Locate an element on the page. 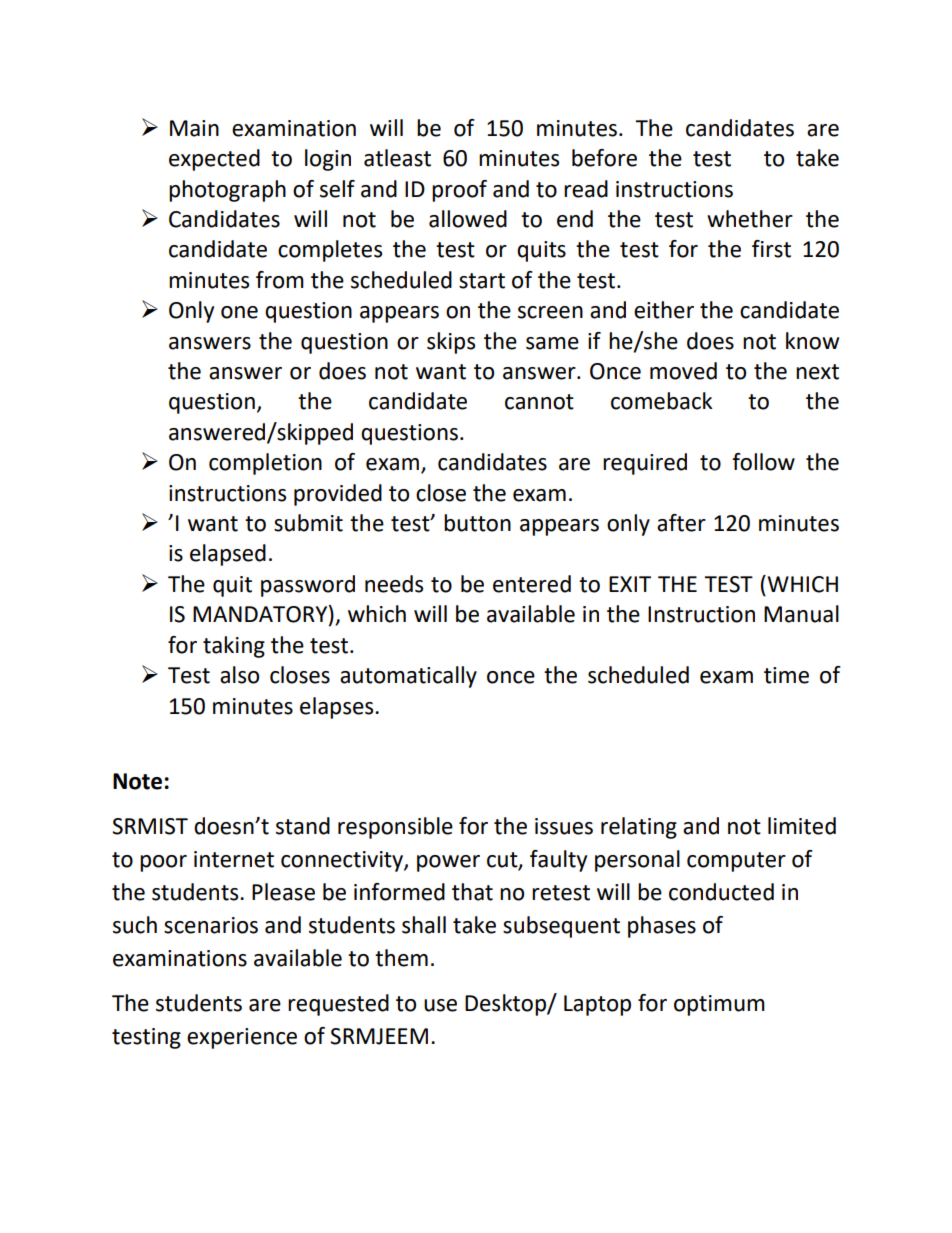 This image has height=1233, width=952. expected is located at coordinates (214, 160).
